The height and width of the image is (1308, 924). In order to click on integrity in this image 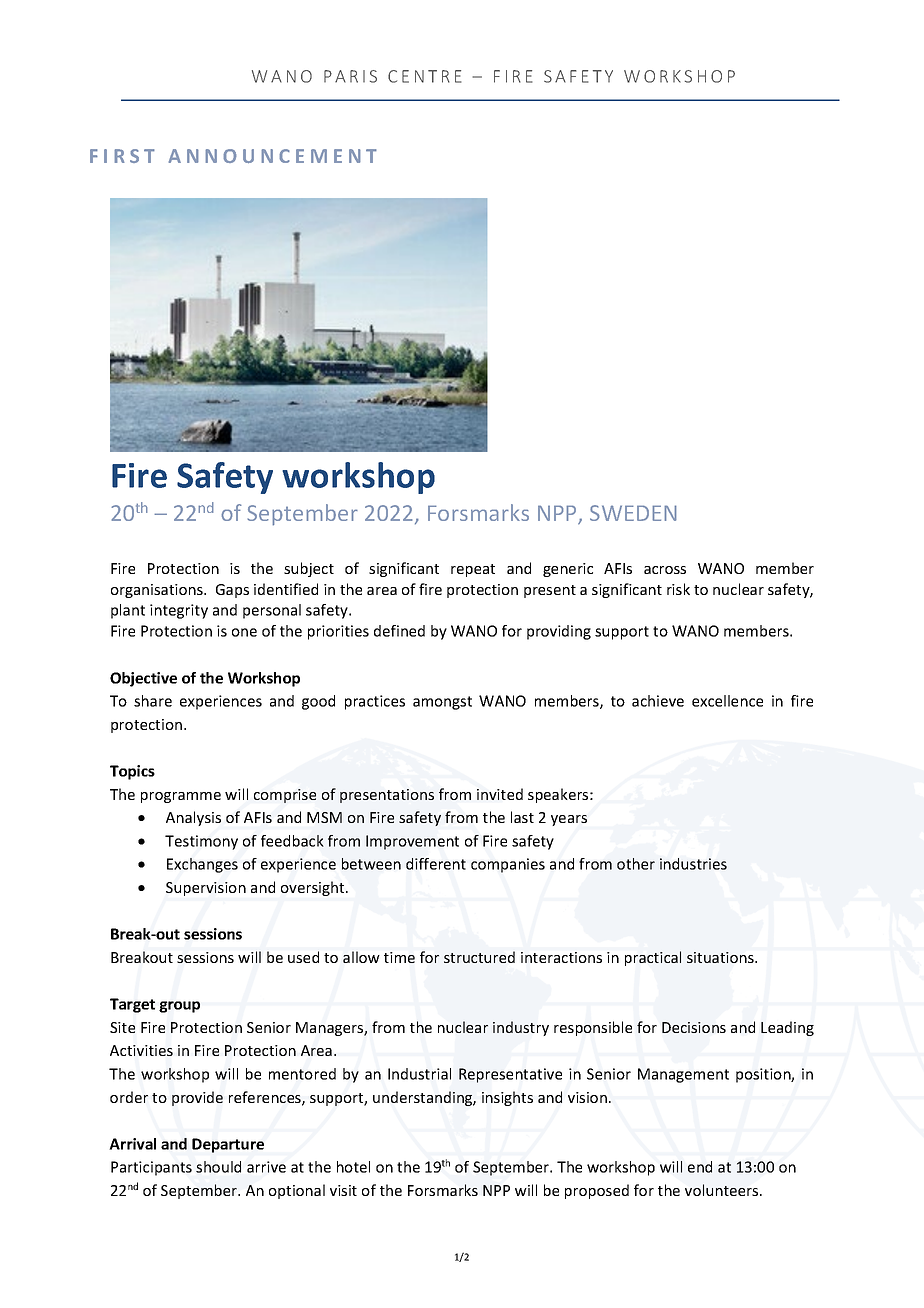, I will do `click(179, 611)`.
